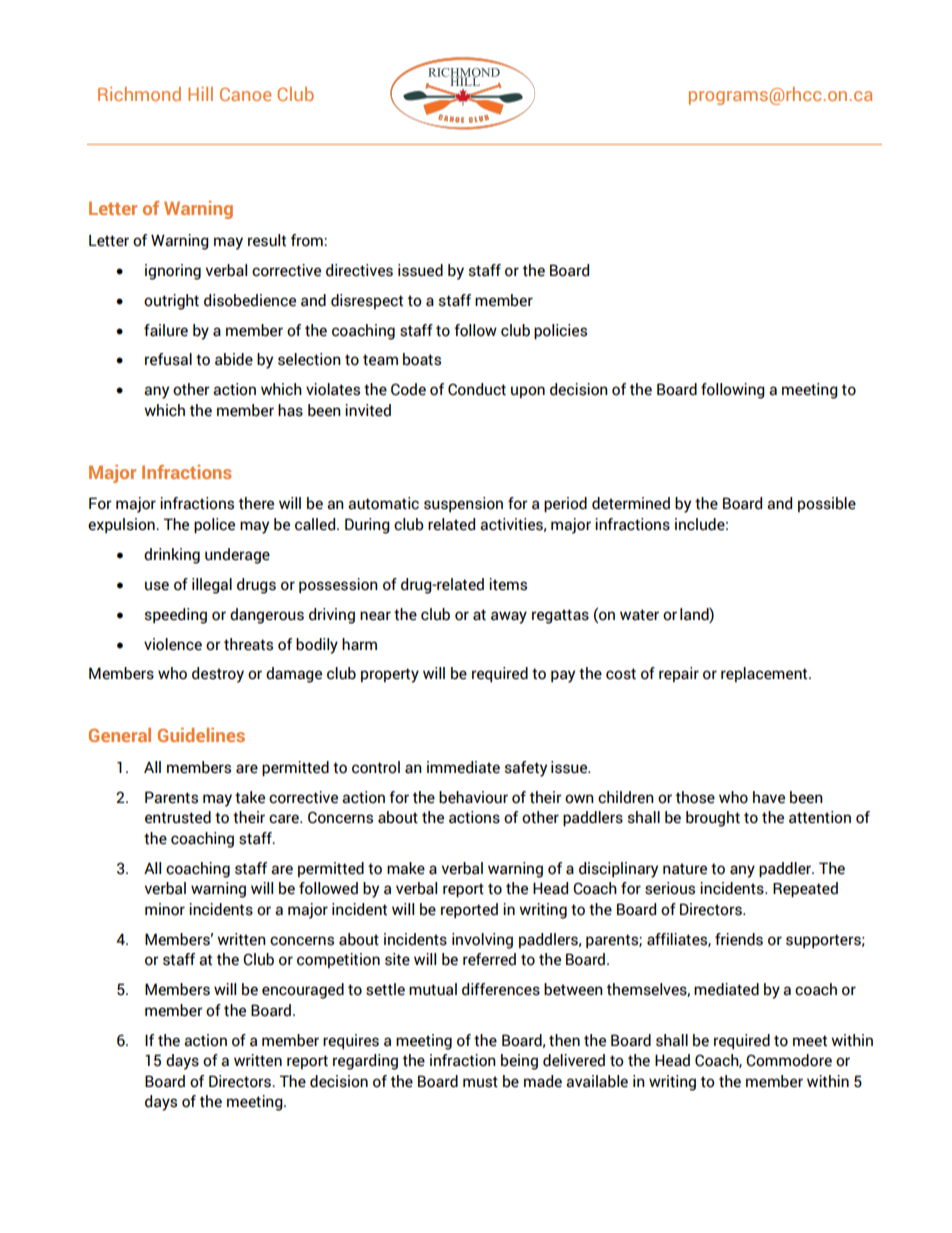 Image resolution: width=952 pixels, height=1233 pixels. I want to click on Guidelines, so click(201, 735).
